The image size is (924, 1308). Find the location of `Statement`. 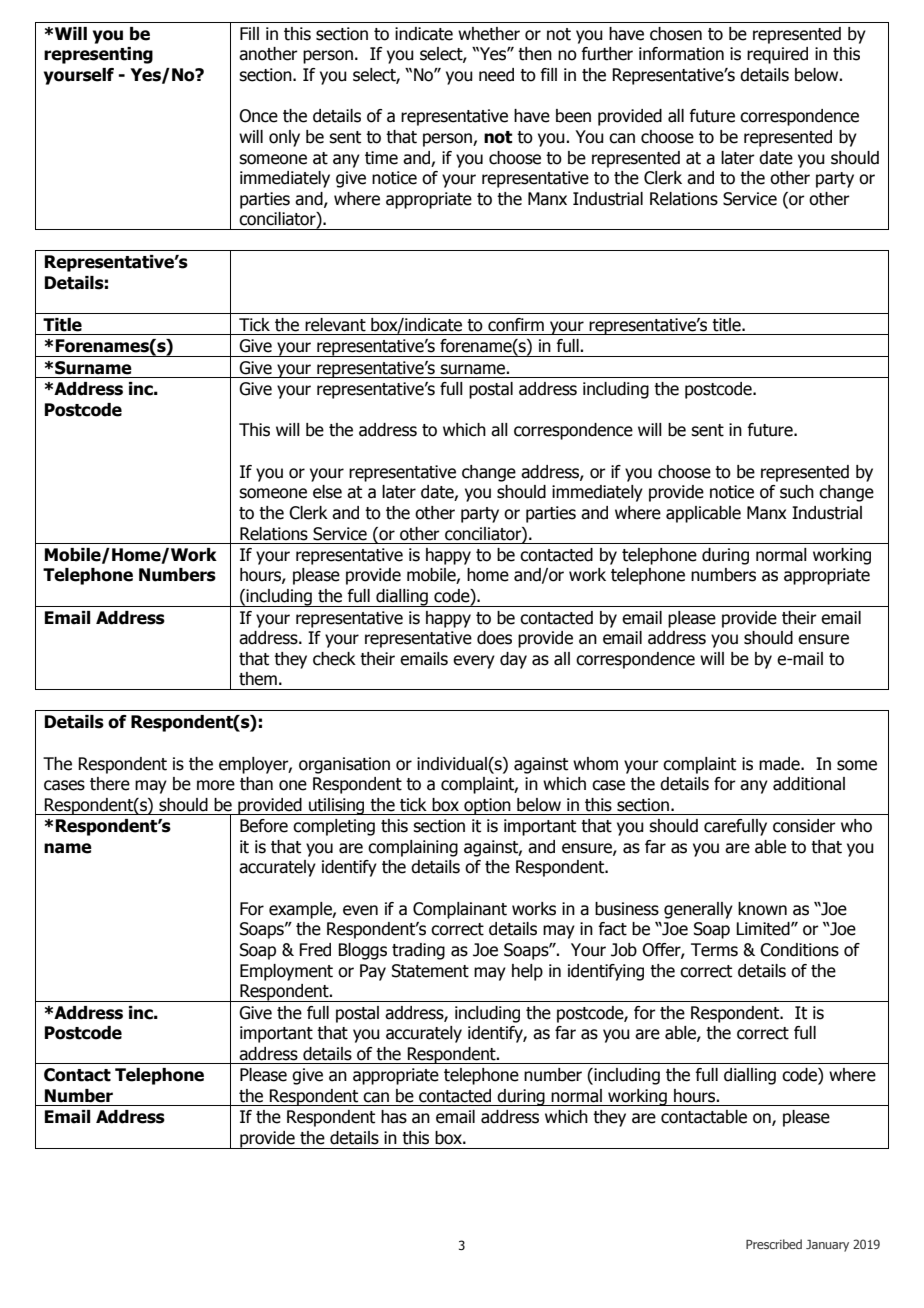

Statement is located at coordinates (430, 971).
